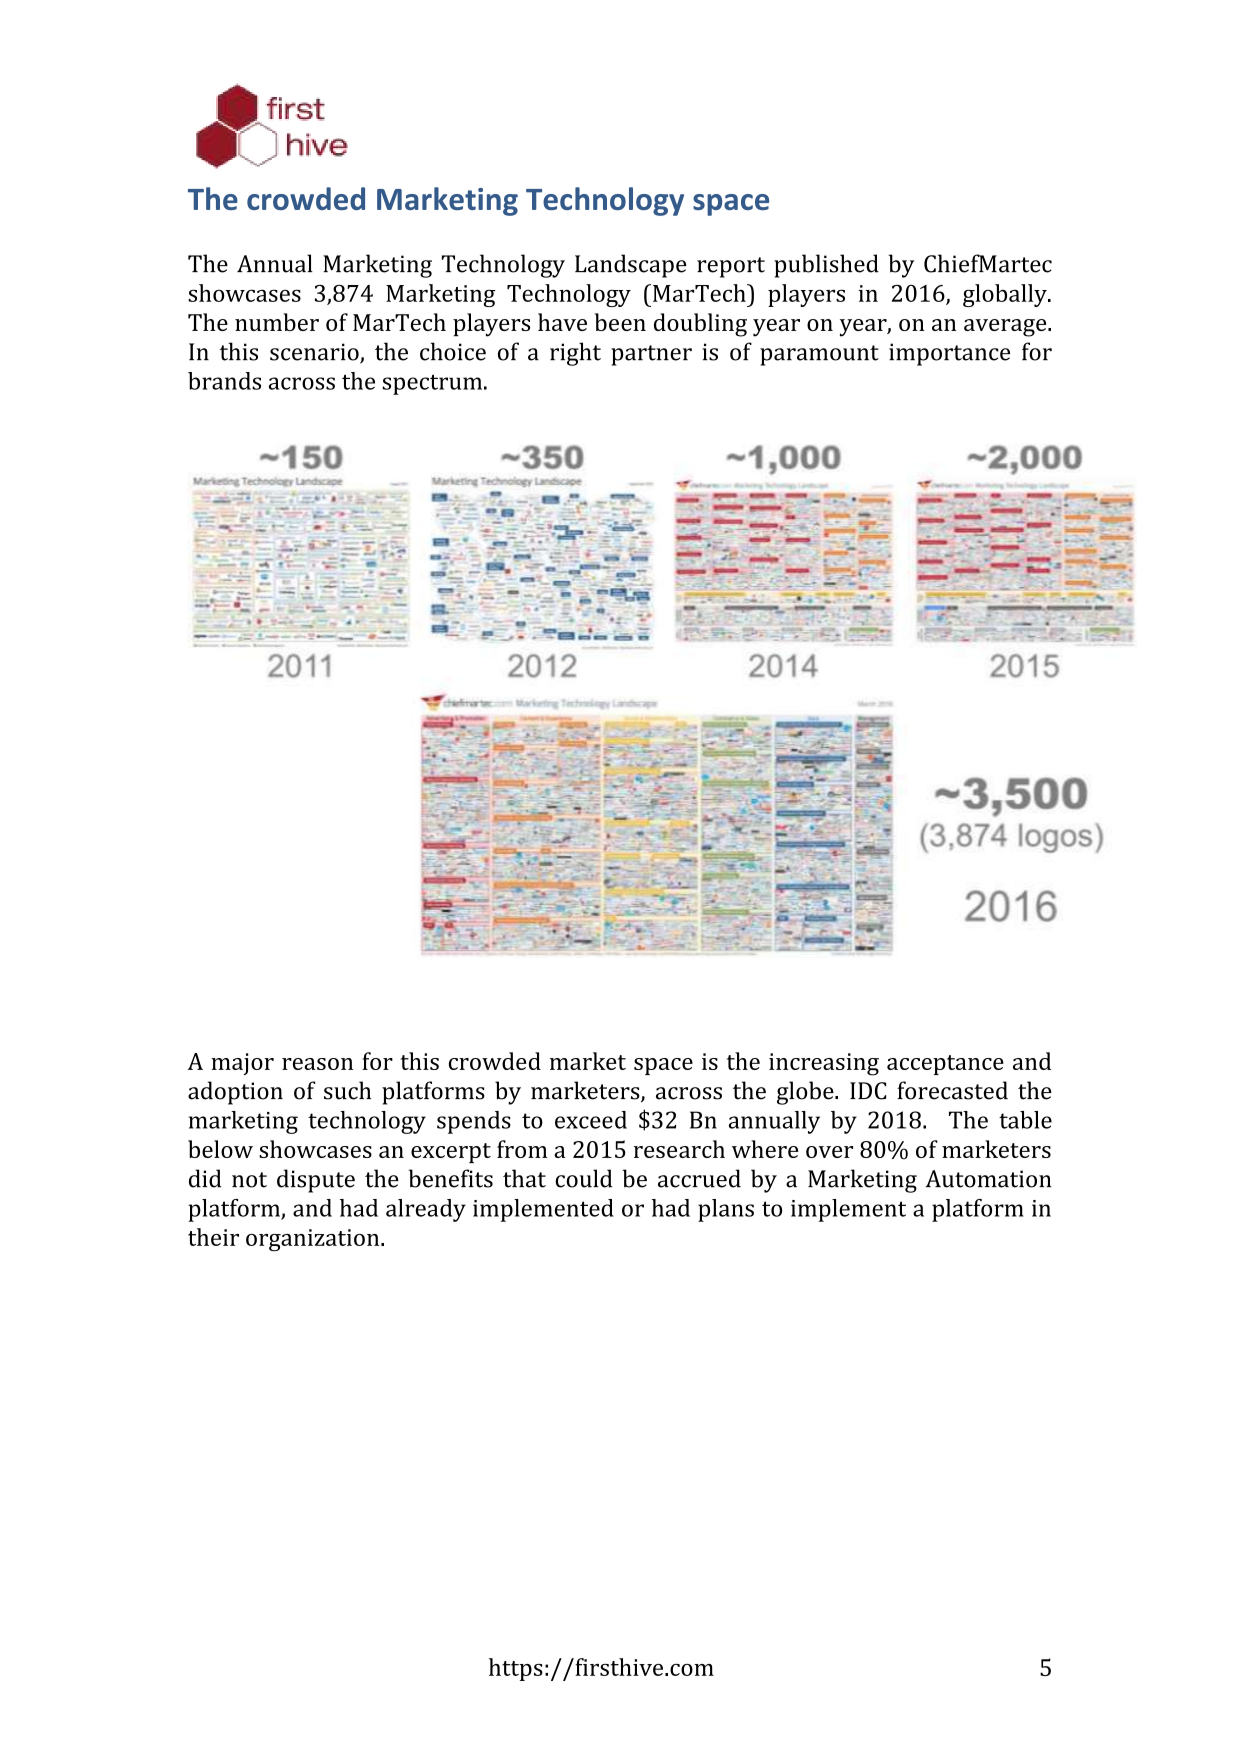 This page has width=1240, height=1755. Describe the element at coordinates (945, 1065) in the page. I see `acceptance` at that location.
